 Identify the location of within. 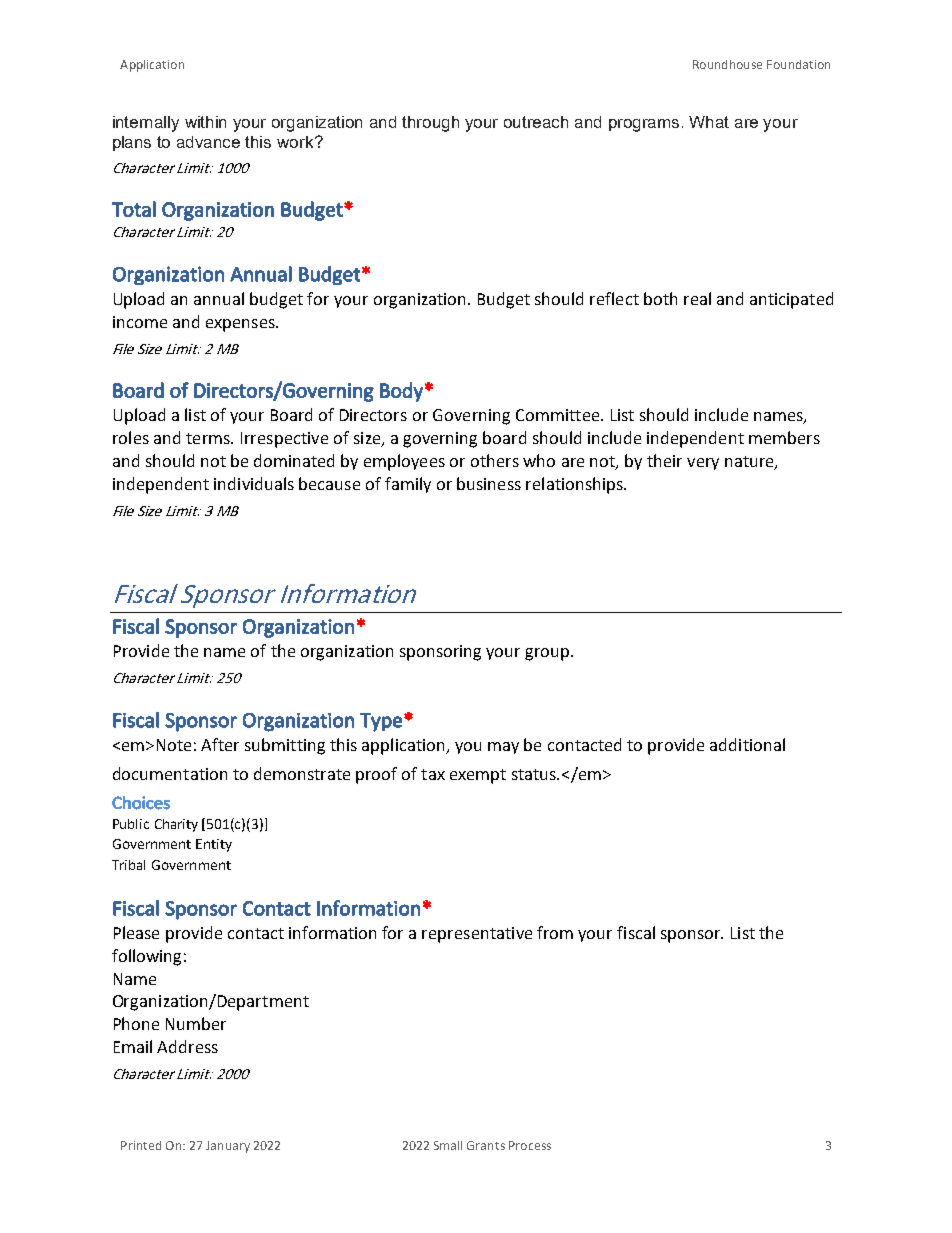
(205, 122).
